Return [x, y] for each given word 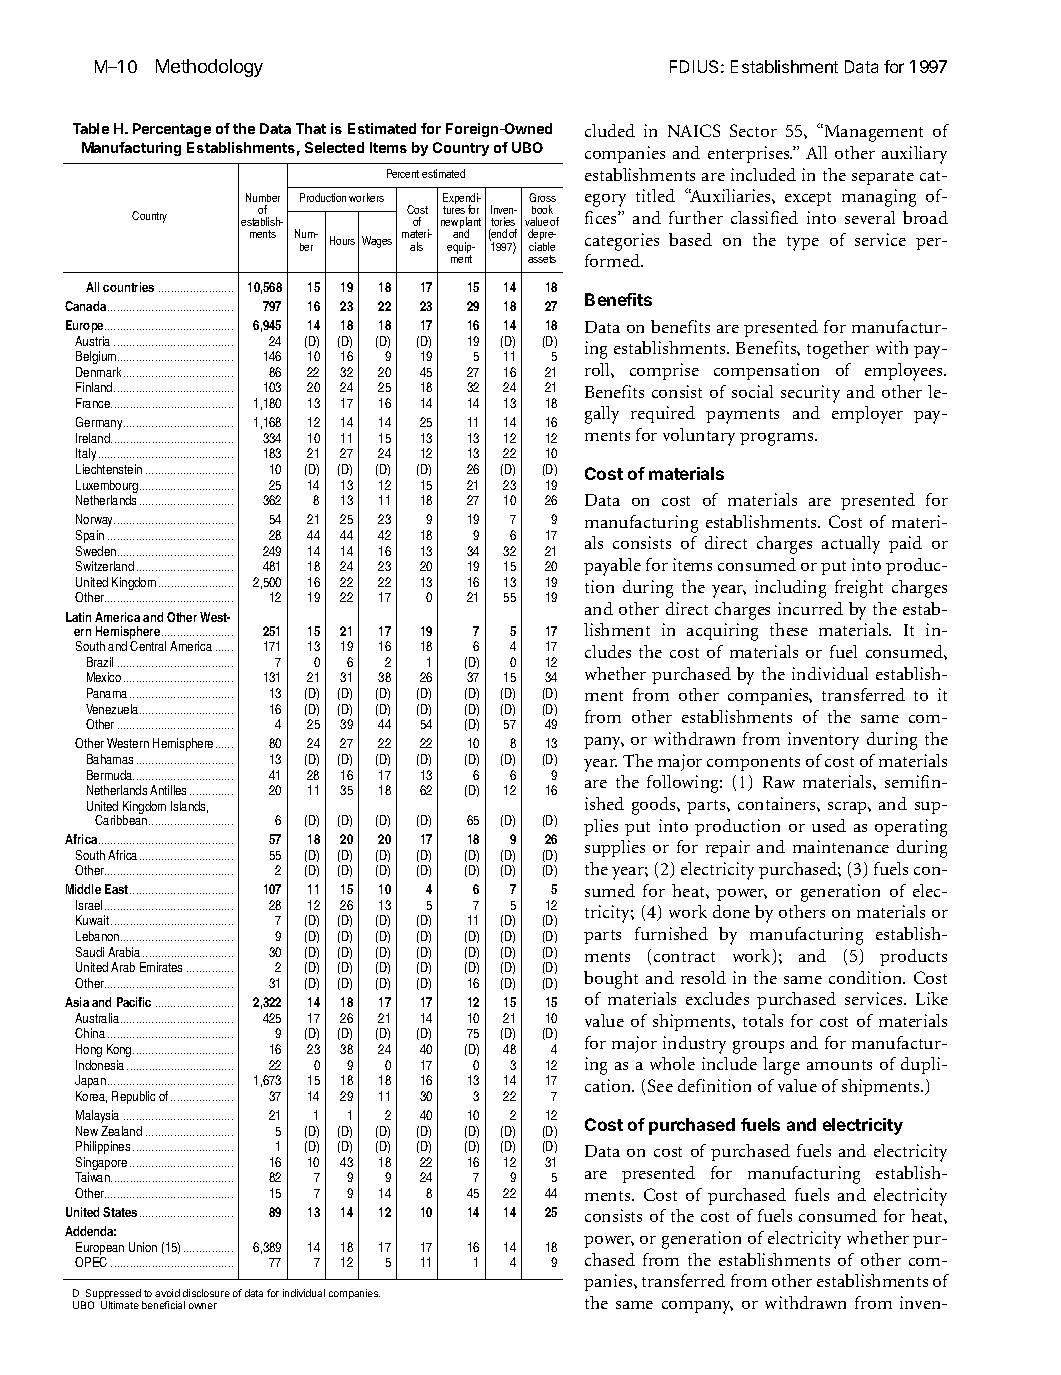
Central [148, 646]
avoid [167, 1293]
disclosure [206, 1293]
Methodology [209, 68]
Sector [753, 130]
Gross [542, 197]
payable [612, 567]
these [789, 629]
